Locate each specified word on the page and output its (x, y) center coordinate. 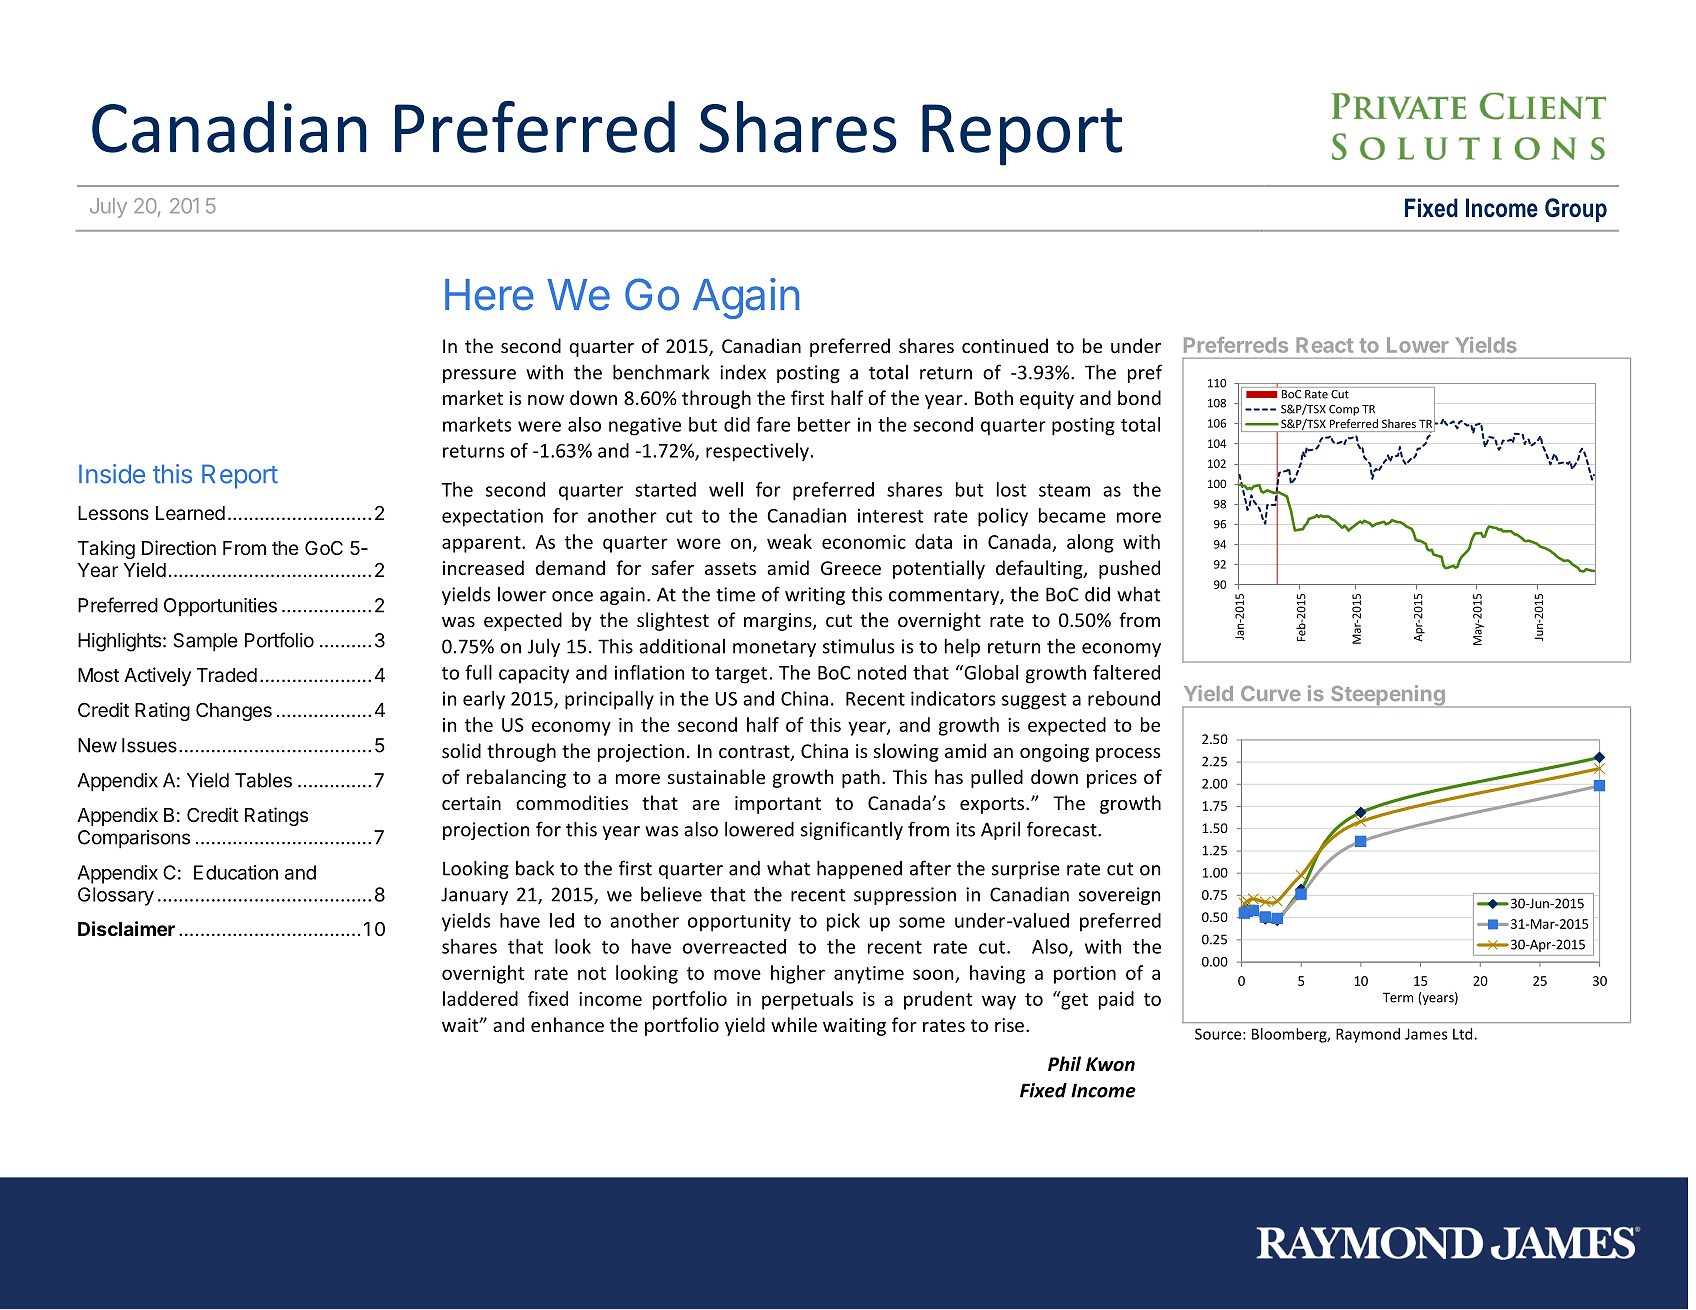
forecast (1063, 829)
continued (1005, 345)
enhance (567, 1024)
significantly (852, 830)
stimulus (859, 646)
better (824, 424)
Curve (1271, 693)
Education (236, 872)
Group (1576, 210)
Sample (206, 642)
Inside (112, 474)
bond (1139, 397)
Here (489, 295)
